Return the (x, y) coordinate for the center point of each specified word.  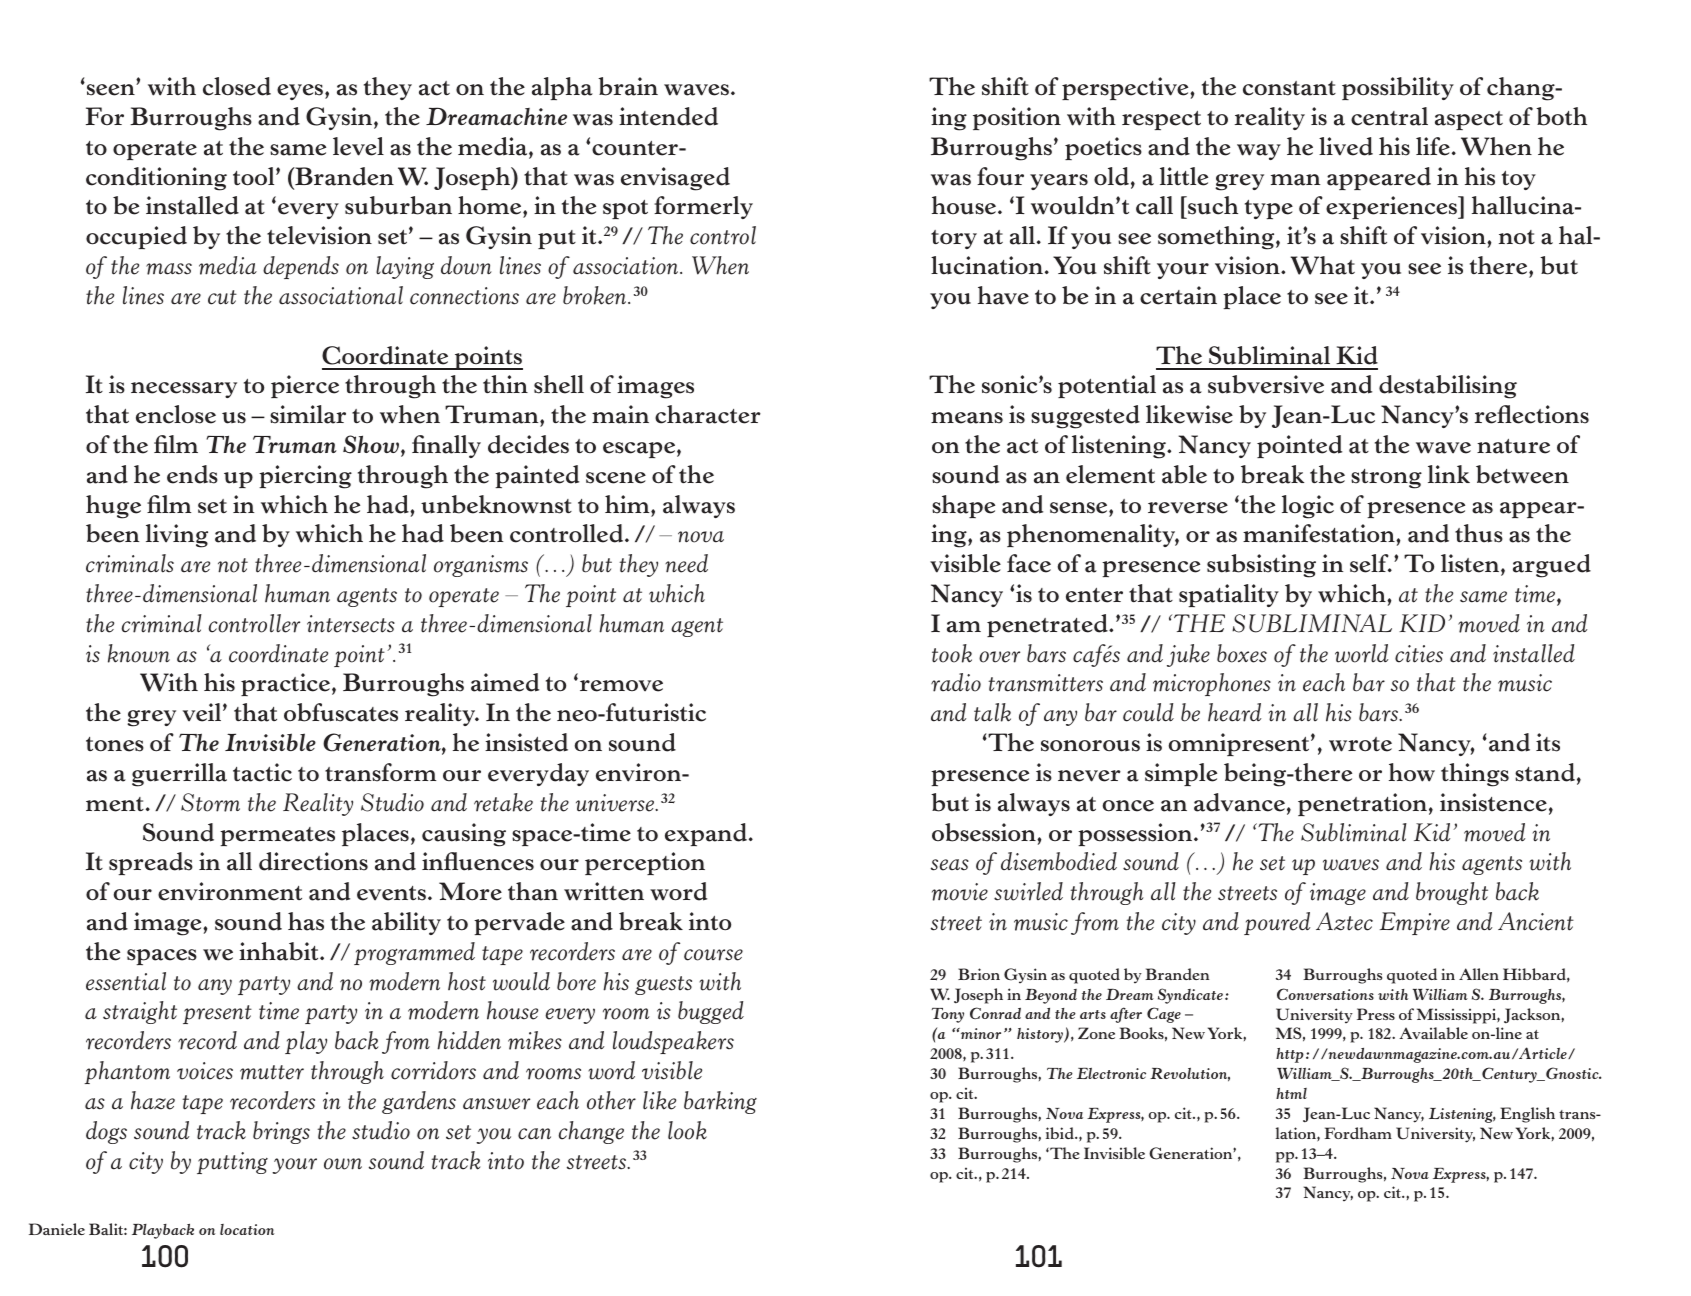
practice (285, 684)
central (1389, 116)
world (1361, 653)
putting (232, 1163)
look (687, 1130)
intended (668, 116)
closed (237, 86)
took (952, 653)
